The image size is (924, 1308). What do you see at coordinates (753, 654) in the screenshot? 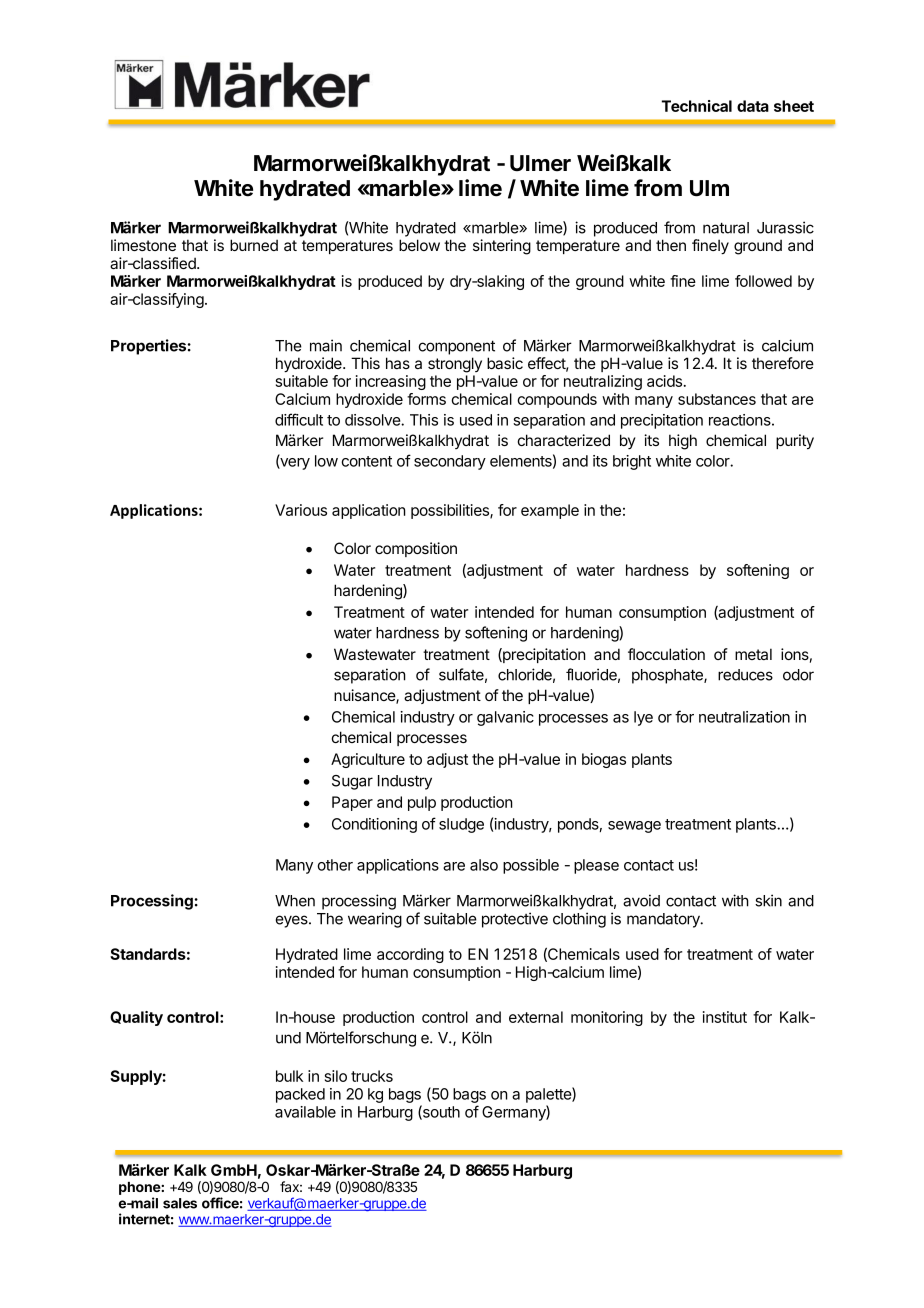
I see `metal` at bounding box center [753, 654].
